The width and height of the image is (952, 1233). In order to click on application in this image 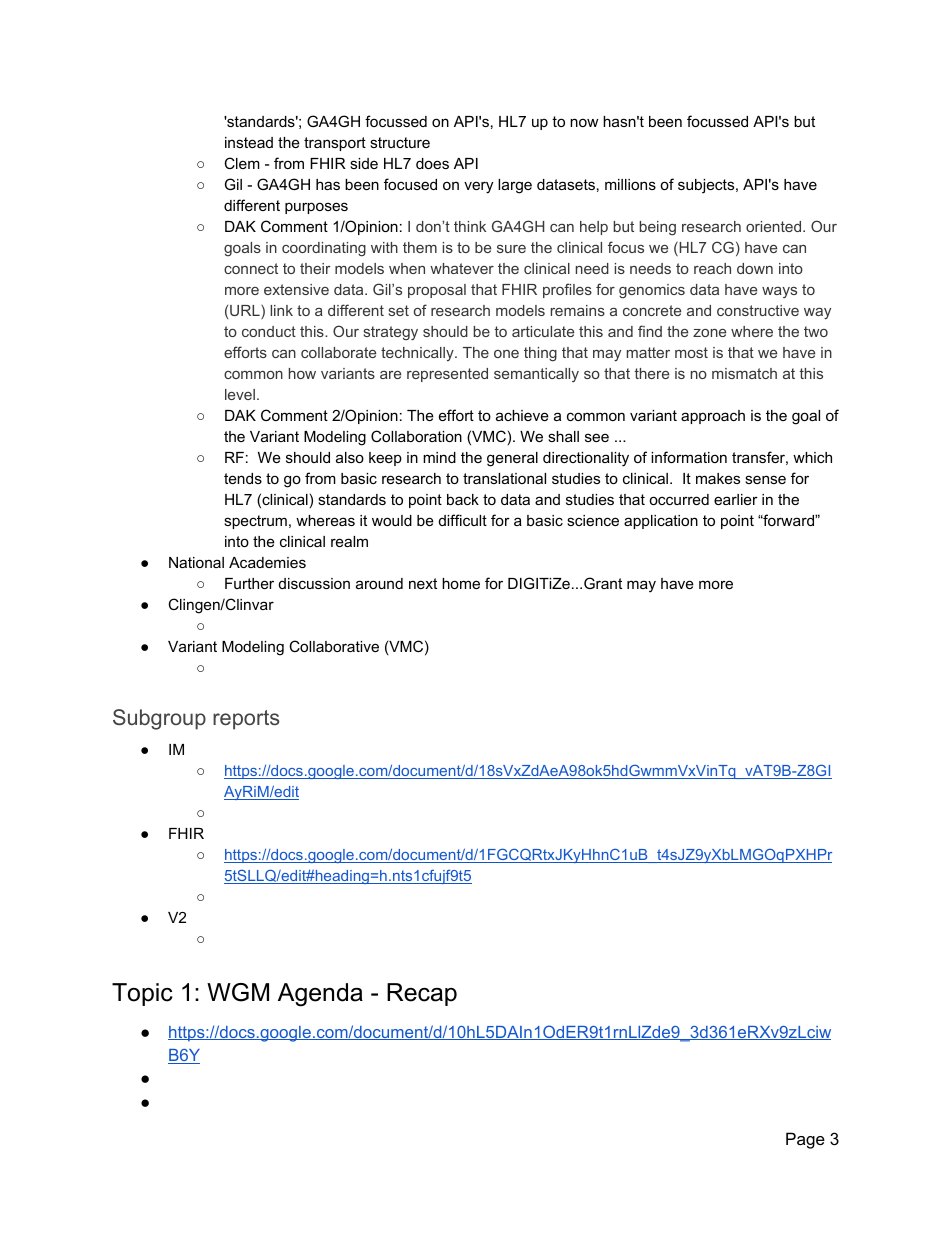, I will do `click(661, 522)`.
